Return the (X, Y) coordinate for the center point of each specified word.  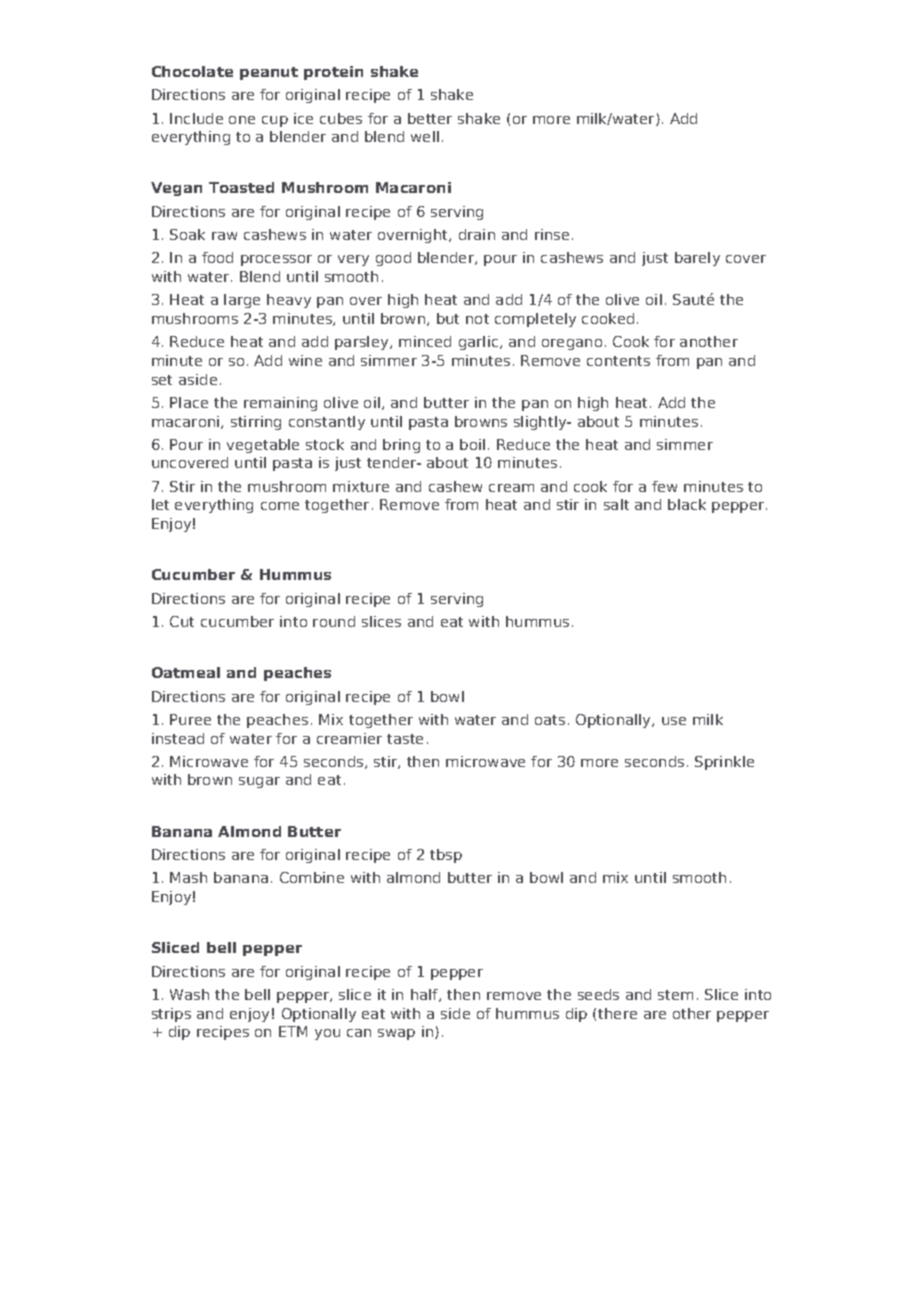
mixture (361, 486)
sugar (259, 782)
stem (675, 995)
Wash (189, 994)
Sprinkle (724, 763)
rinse (552, 234)
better (430, 118)
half (425, 995)
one (242, 120)
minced (425, 341)
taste (405, 739)
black (687, 504)
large (242, 301)
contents (618, 361)
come (280, 506)
